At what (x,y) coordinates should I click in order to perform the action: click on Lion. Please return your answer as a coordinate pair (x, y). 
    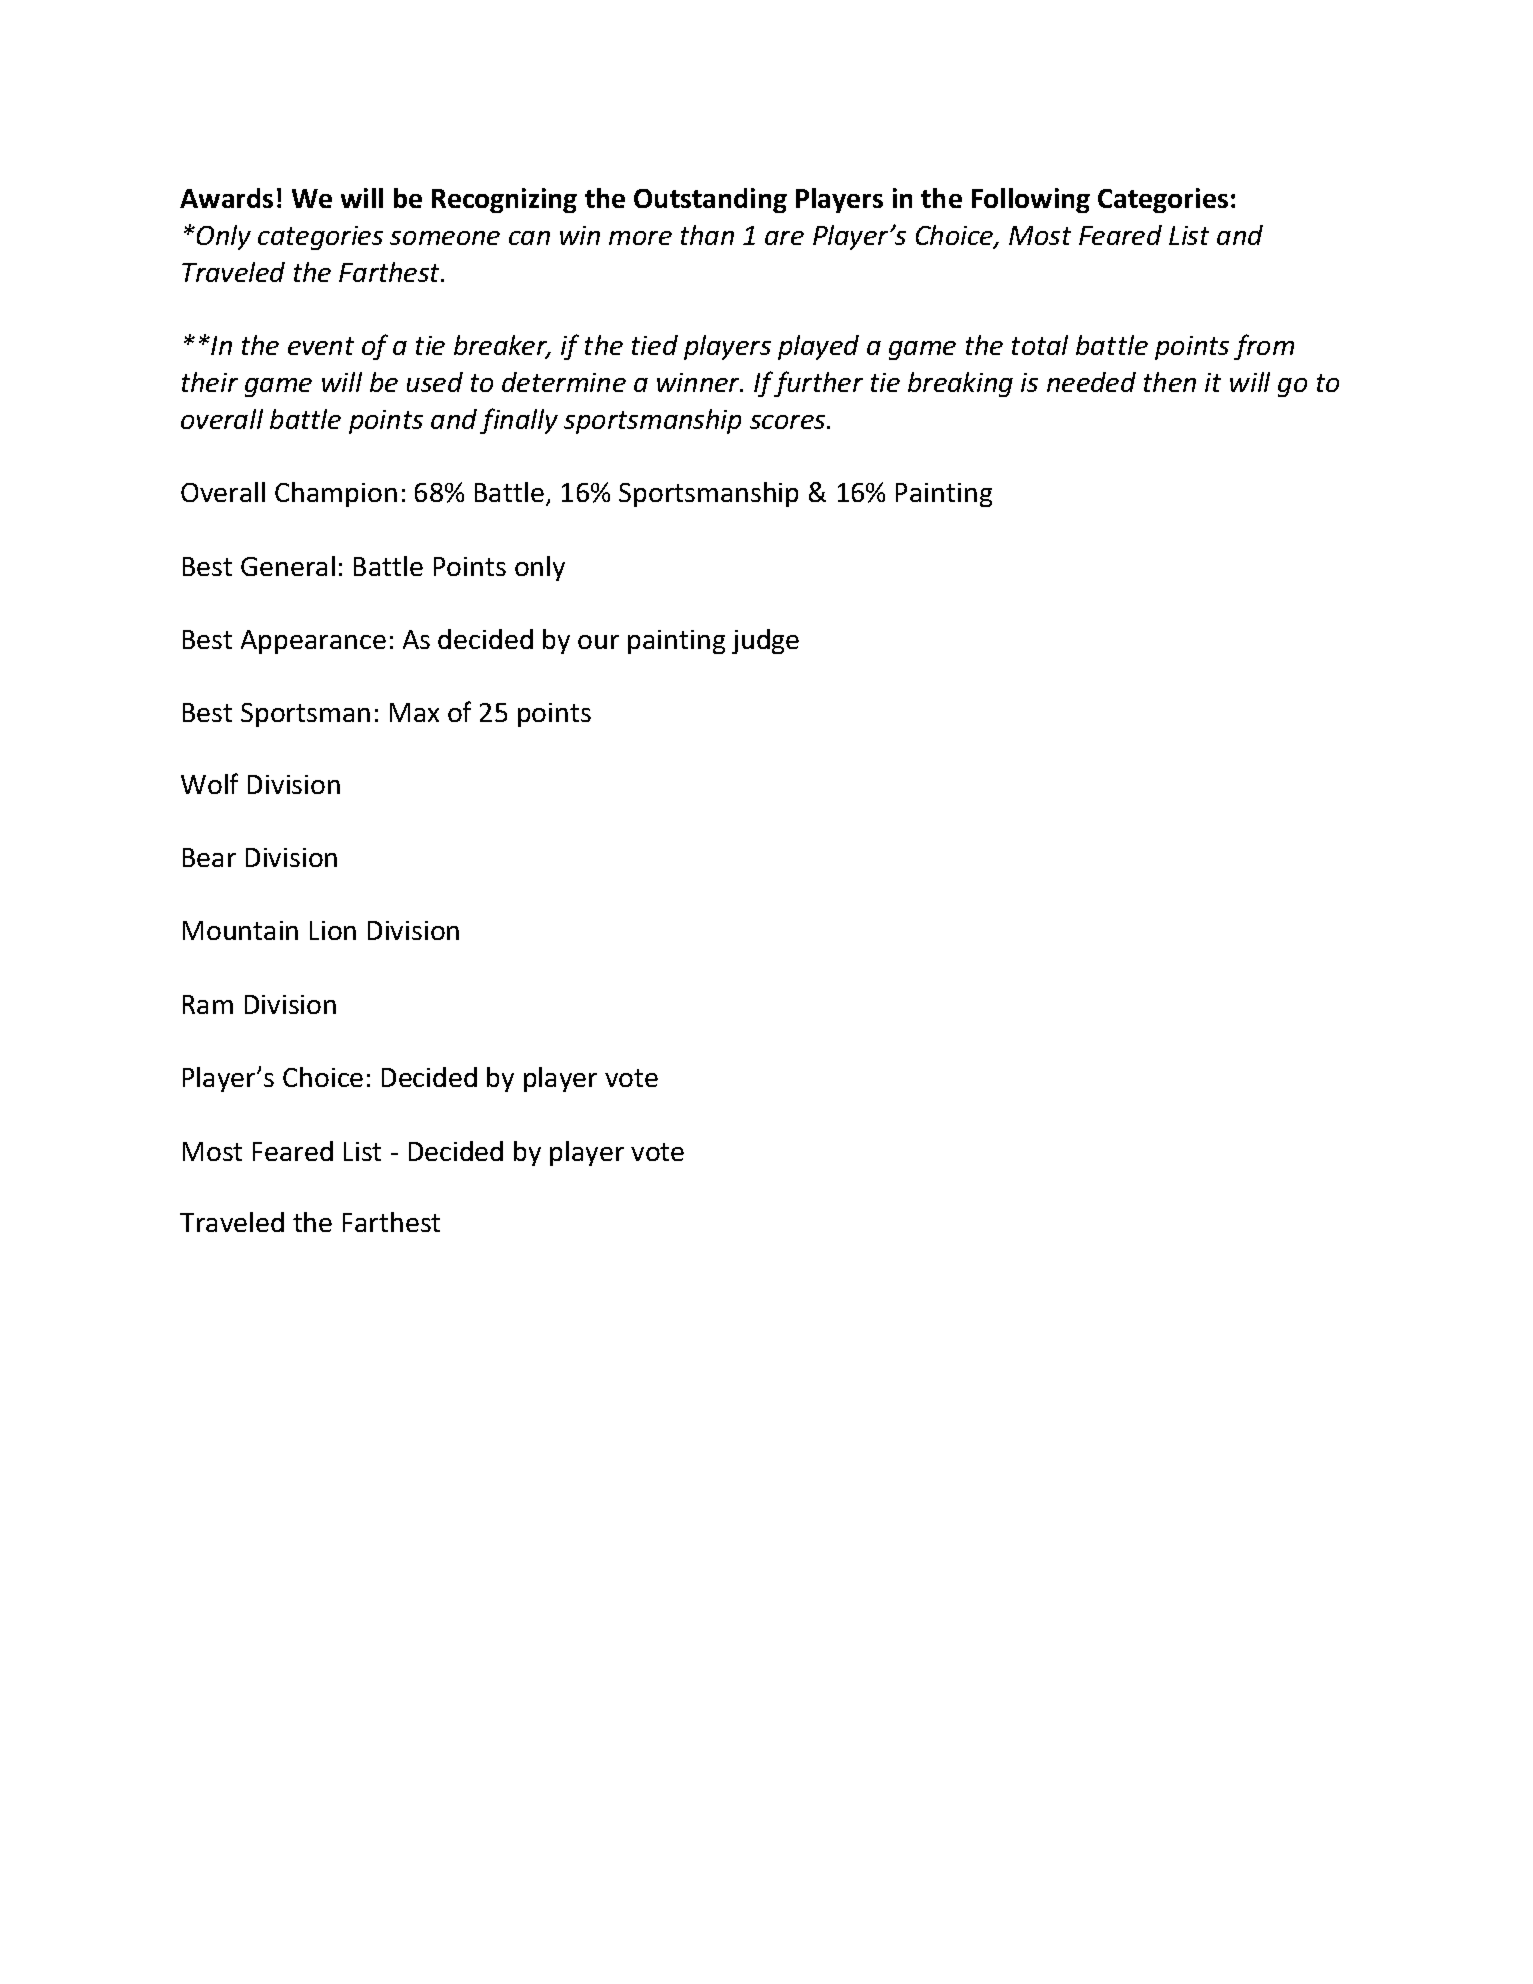
    Looking at the image, I should click on (333, 930).
